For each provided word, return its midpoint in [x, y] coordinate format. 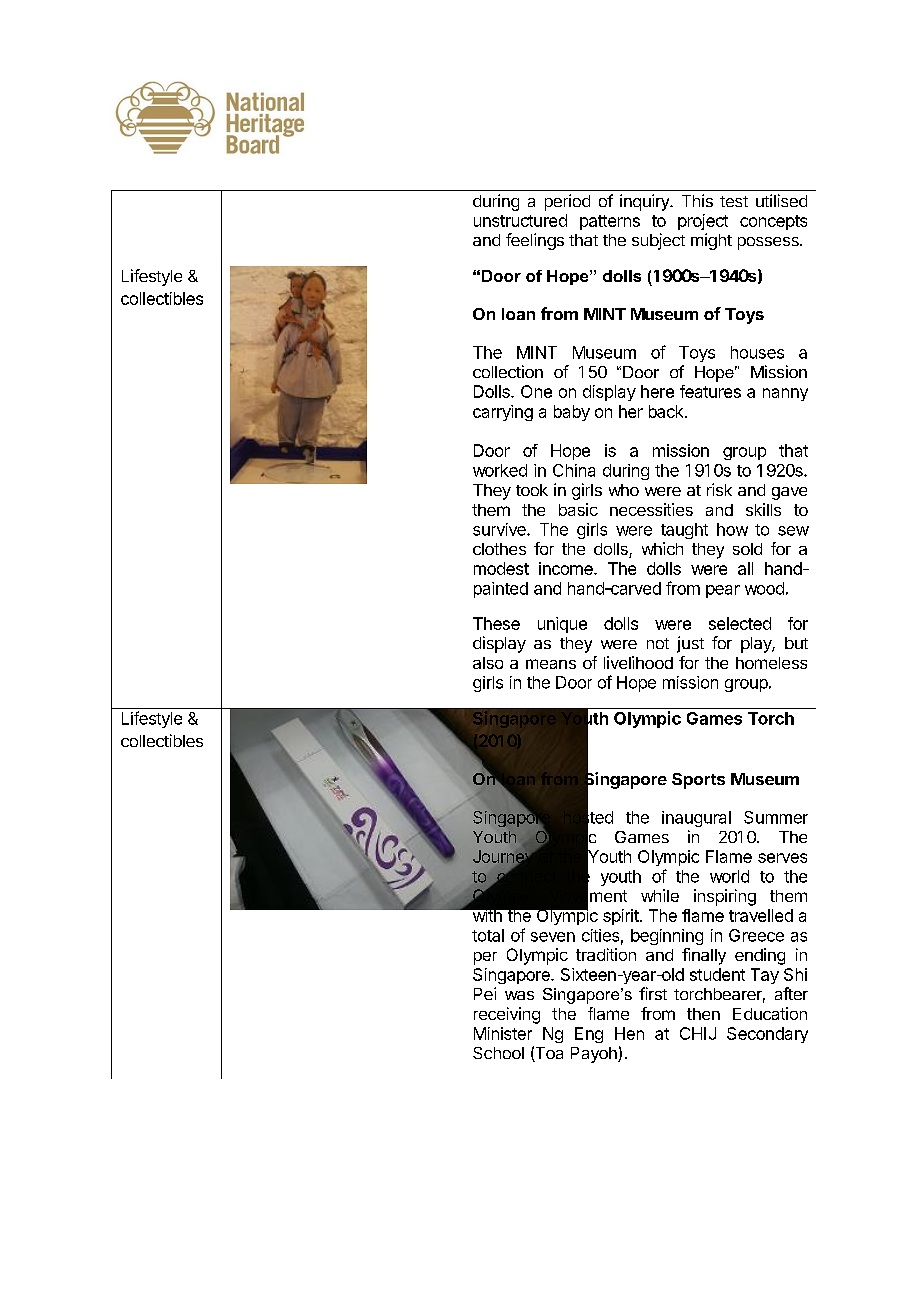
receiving [507, 1015]
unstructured [520, 220]
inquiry [645, 202]
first [653, 993]
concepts [773, 222]
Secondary [767, 1035]
